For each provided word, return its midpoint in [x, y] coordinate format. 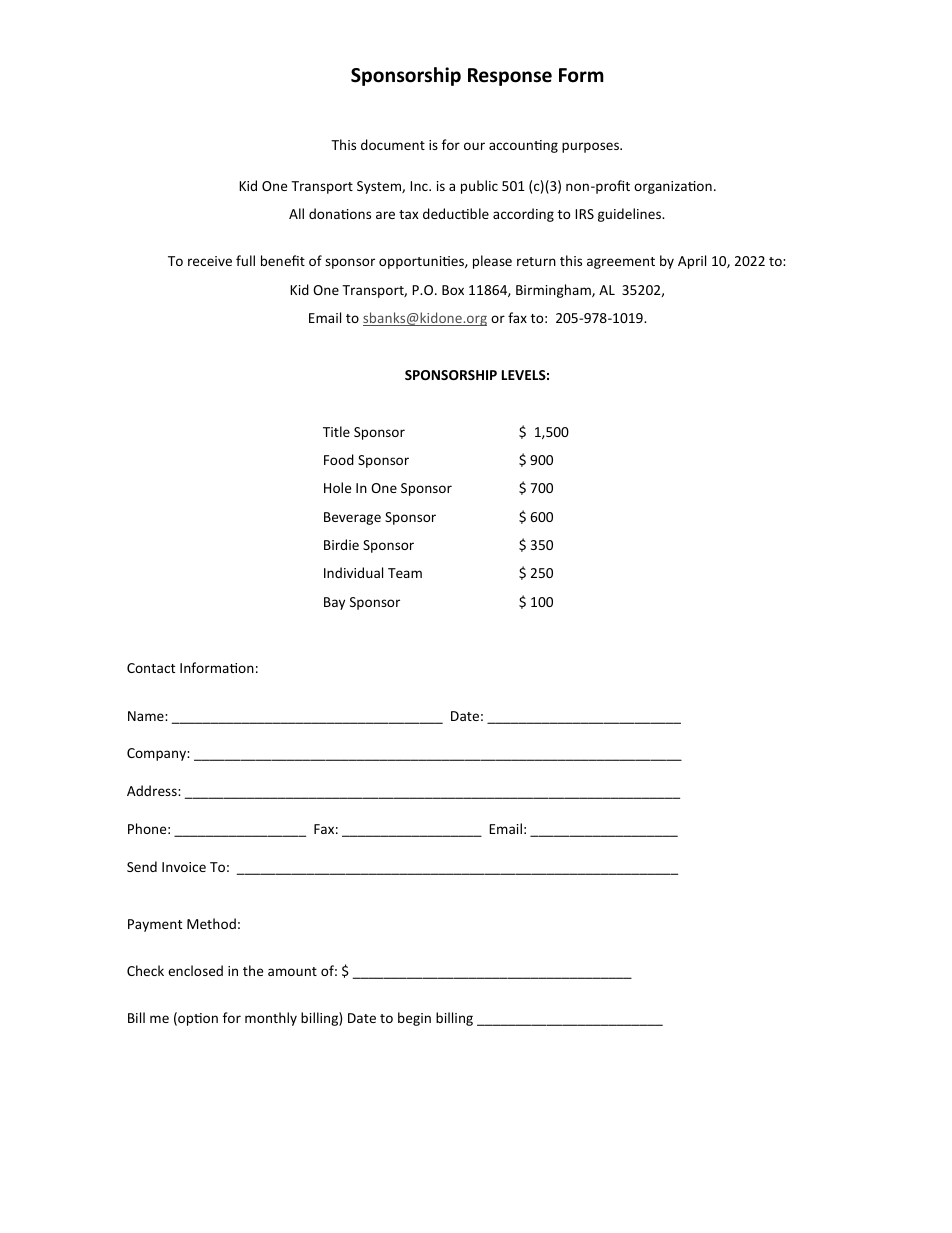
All [296, 213]
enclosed [195, 970]
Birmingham [554, 291]
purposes [591, 147]
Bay [334, 603]
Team [405, 573]
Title [336, 431]
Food [339, 459]
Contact [151, 668]
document [393, 144]
